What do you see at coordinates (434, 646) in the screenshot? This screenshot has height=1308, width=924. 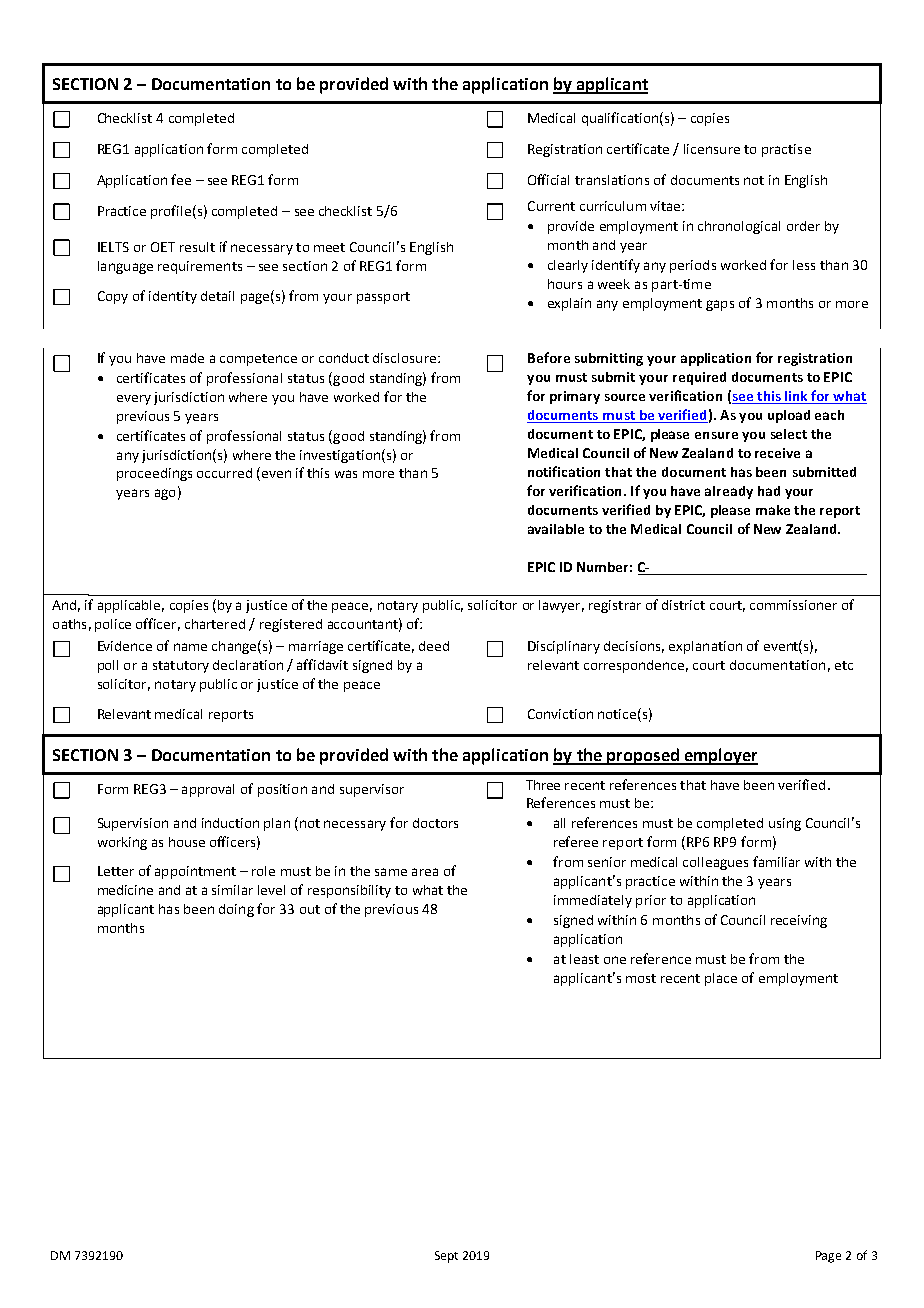 I see `deed` at bounding box center [434, 646].
